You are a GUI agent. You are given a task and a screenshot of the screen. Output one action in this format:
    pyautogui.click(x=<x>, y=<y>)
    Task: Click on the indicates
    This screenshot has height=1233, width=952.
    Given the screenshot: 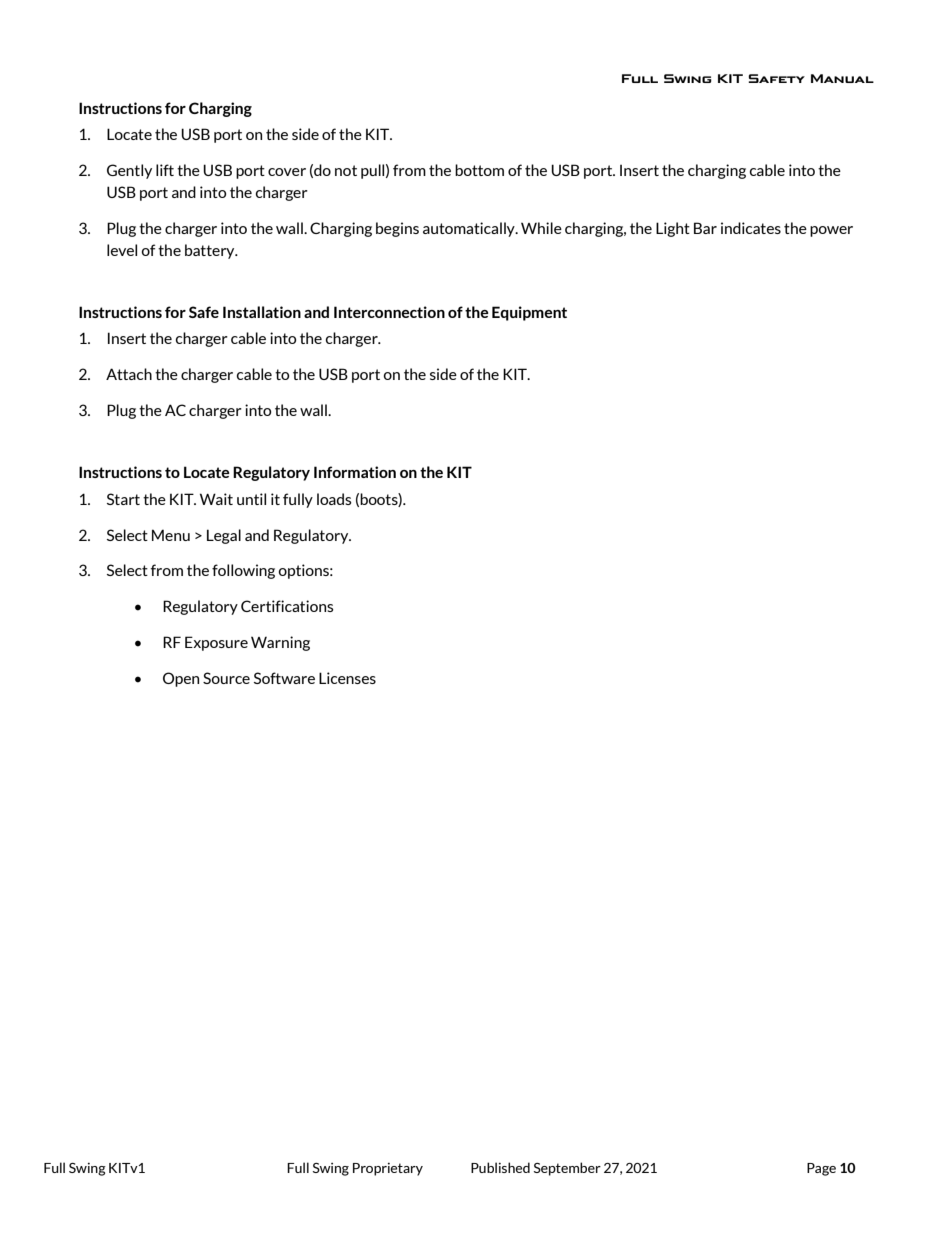 What is the action you would take?
    pyautogui.click(x=751, y=228)
